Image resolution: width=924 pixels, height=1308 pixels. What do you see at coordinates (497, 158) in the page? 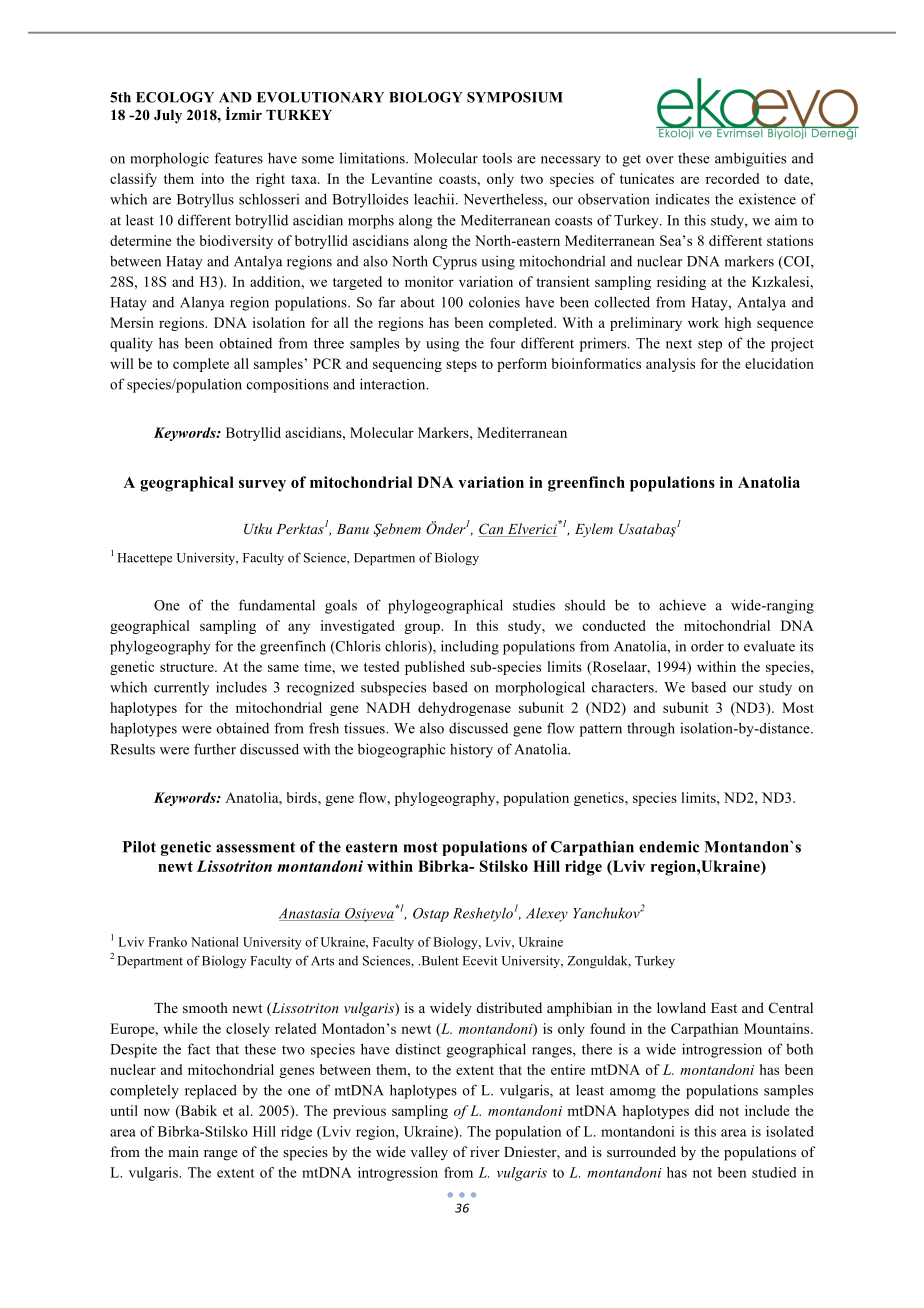
I see `tools` at bounding box center [497, 158].
